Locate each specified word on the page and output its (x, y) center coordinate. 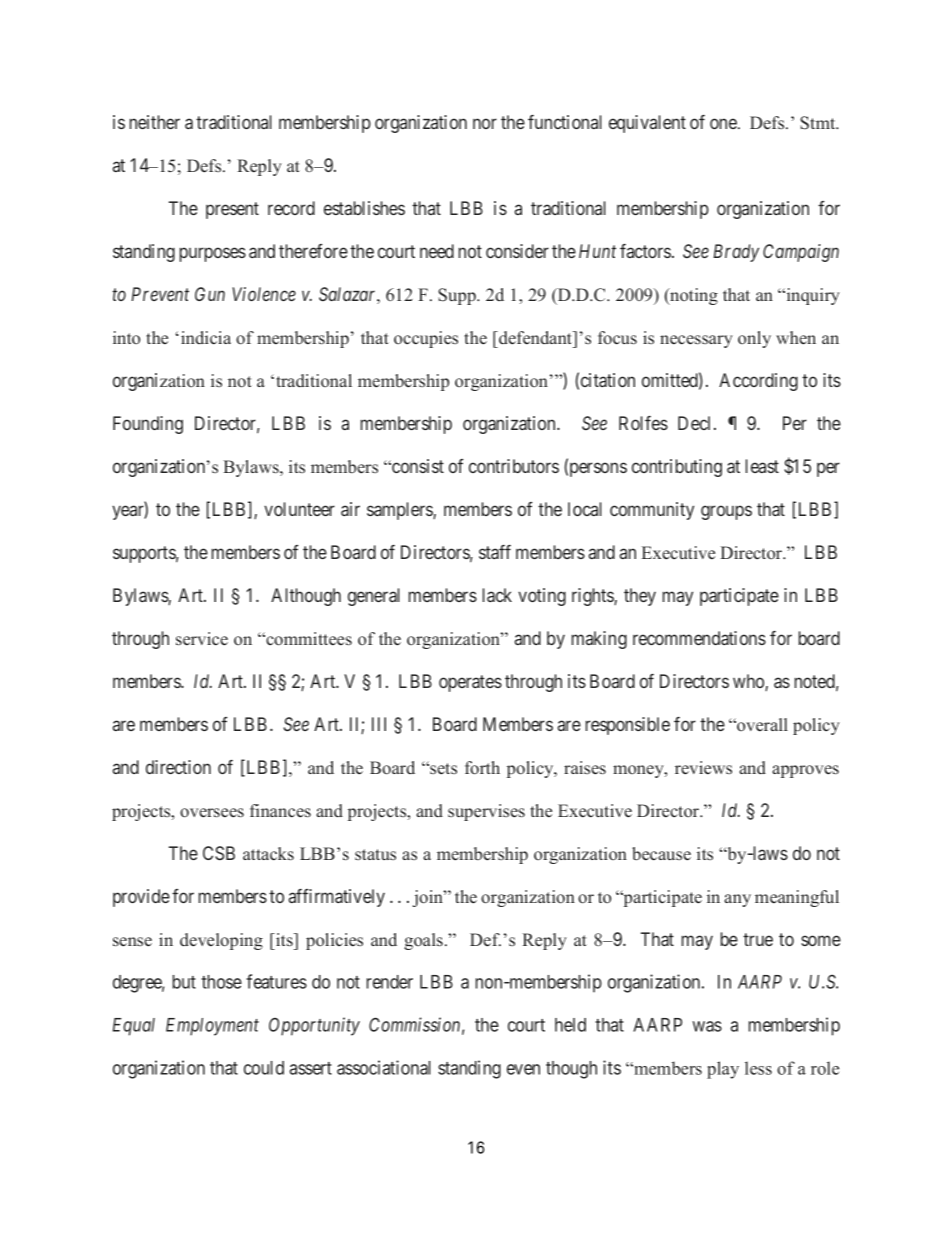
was (707, 1026)
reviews (703, 768)
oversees (212, 813)
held (570, 1025)
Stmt (819, 123)
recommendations (699, 638)
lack (497, 595)
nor (485, 123)
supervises (486, 812)
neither (155, 122)
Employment (212, 1027)
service (202, 639)
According (758, 382)
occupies (426, 339)
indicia (206, 338)
